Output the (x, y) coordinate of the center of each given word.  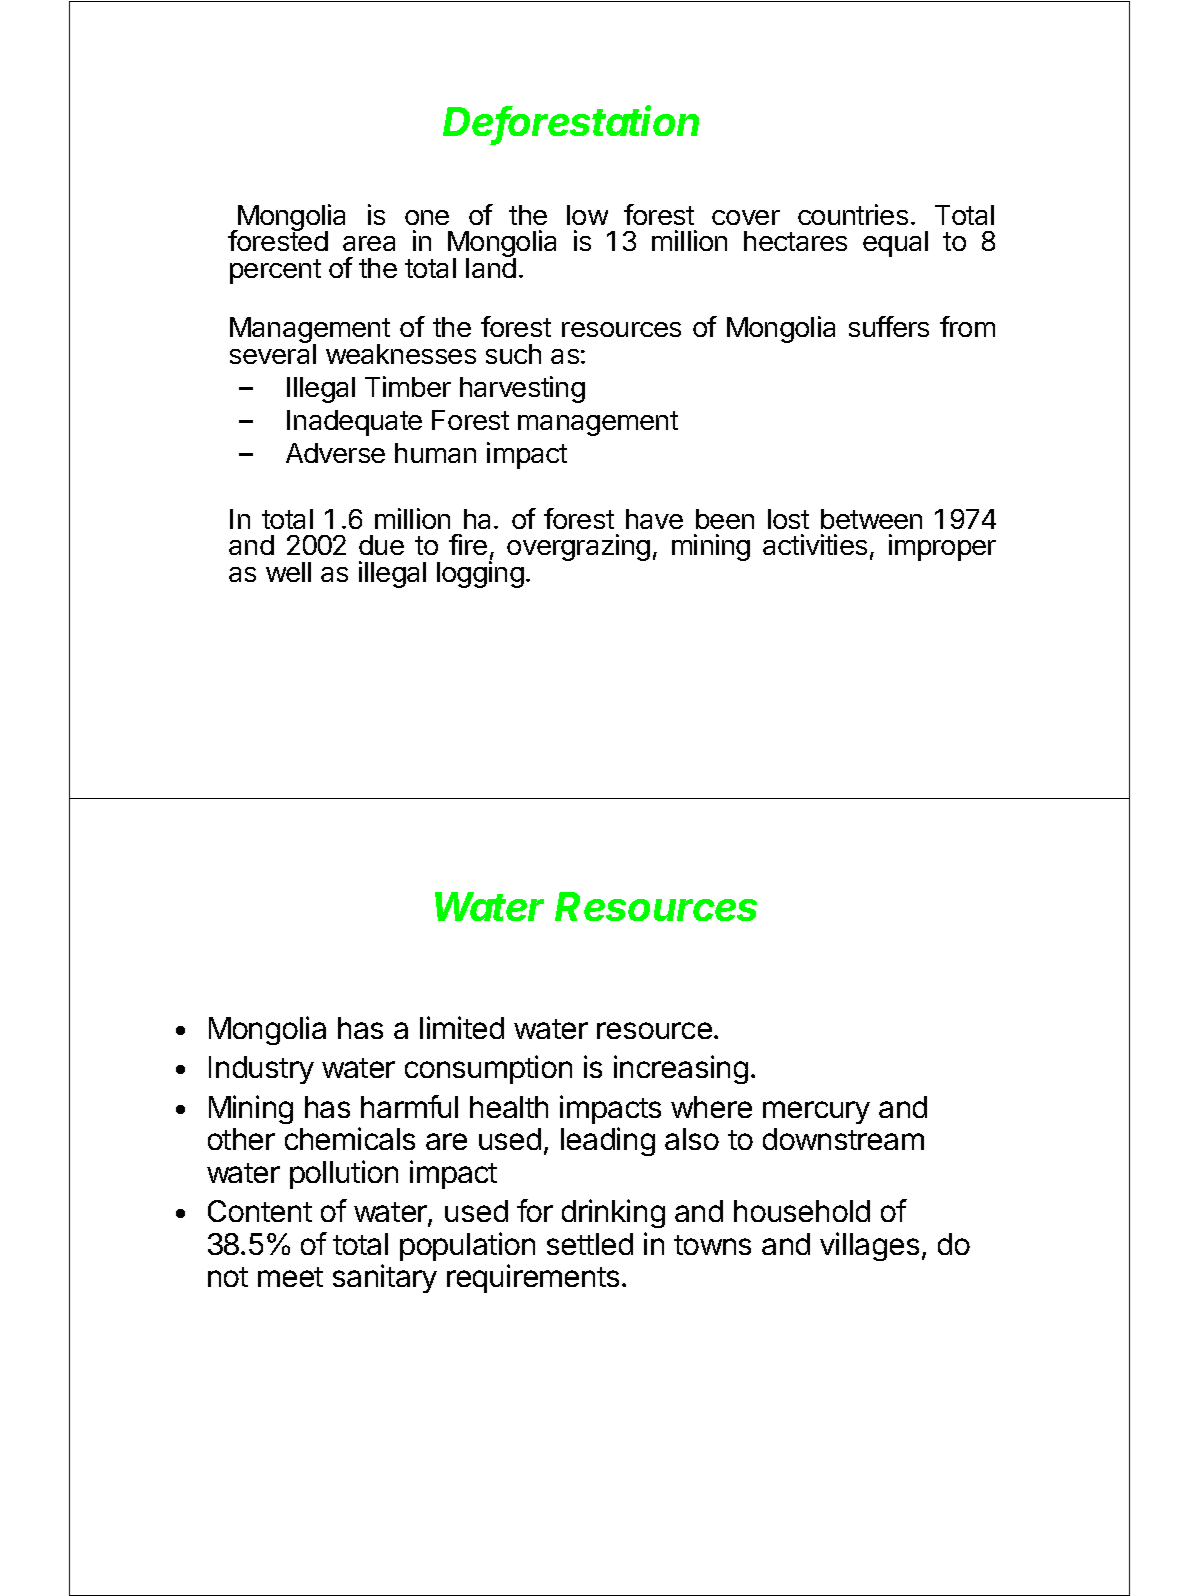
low (587, 215)
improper (942, 547)
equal (895, 244)
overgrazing (578, 547)
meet (290, 1277)
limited (462, 1027)
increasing (681, 1069)
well (288, 572)
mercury (816, 1112)
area (369, 243)
